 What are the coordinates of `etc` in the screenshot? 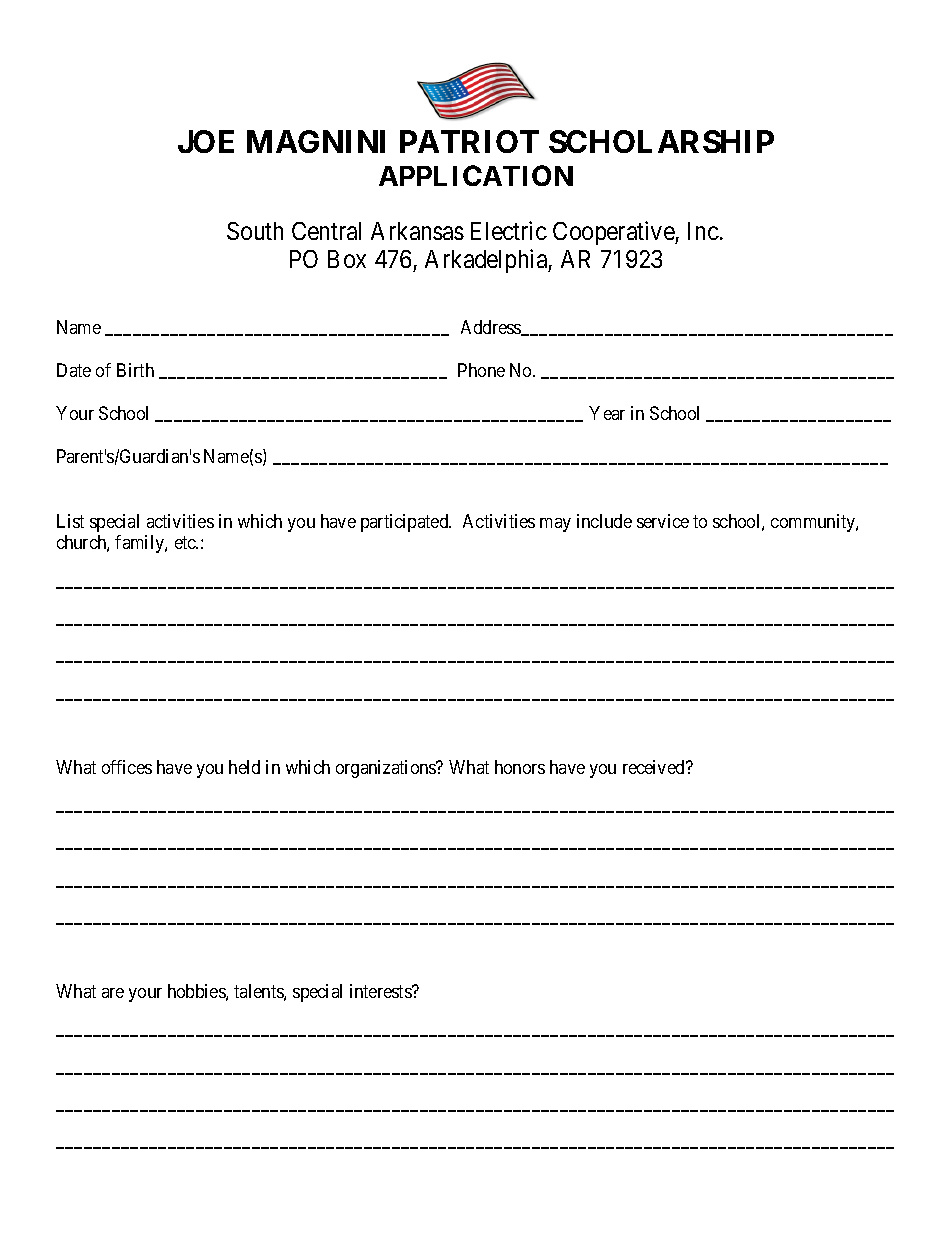 It's located at (186, 542).
